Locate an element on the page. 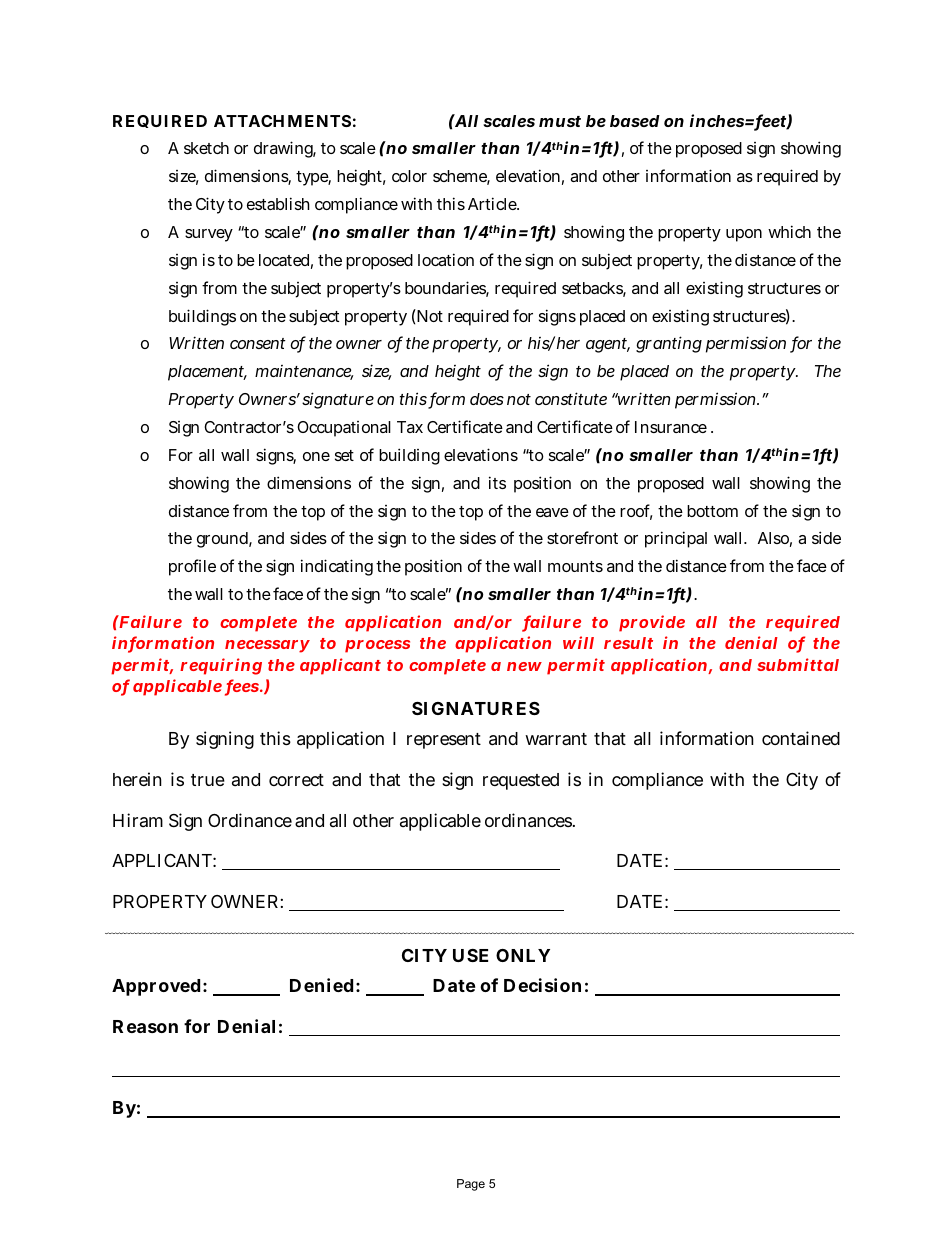 This page has width=952, height=1233. drawing is located at coordinates (285, 149).
